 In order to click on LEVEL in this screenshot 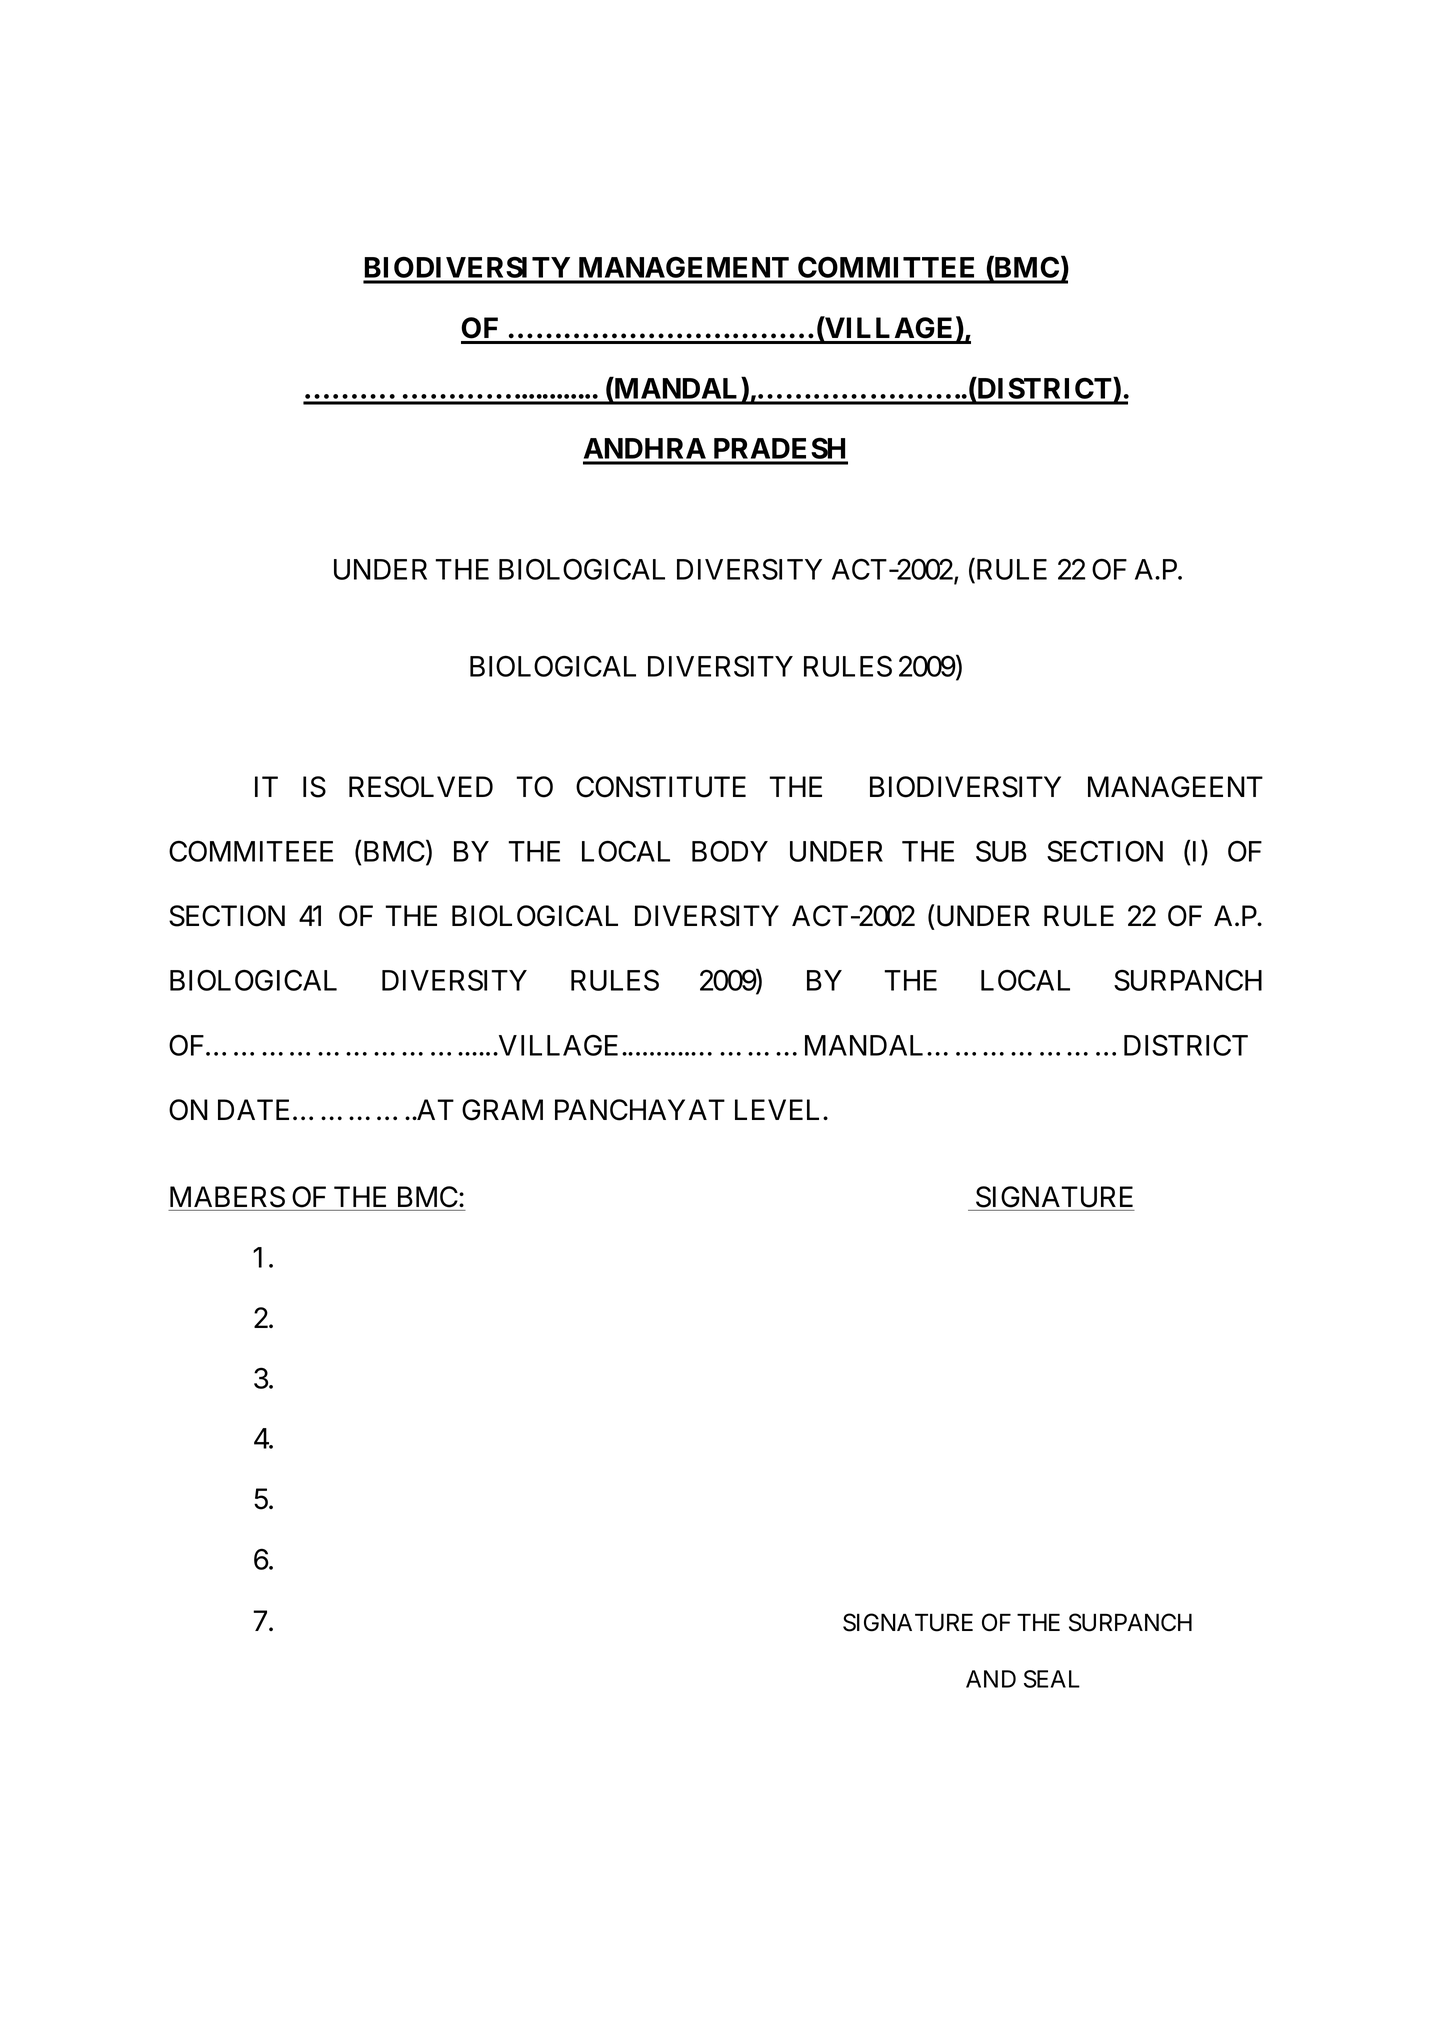, I will do `click(779, 1109)`.
